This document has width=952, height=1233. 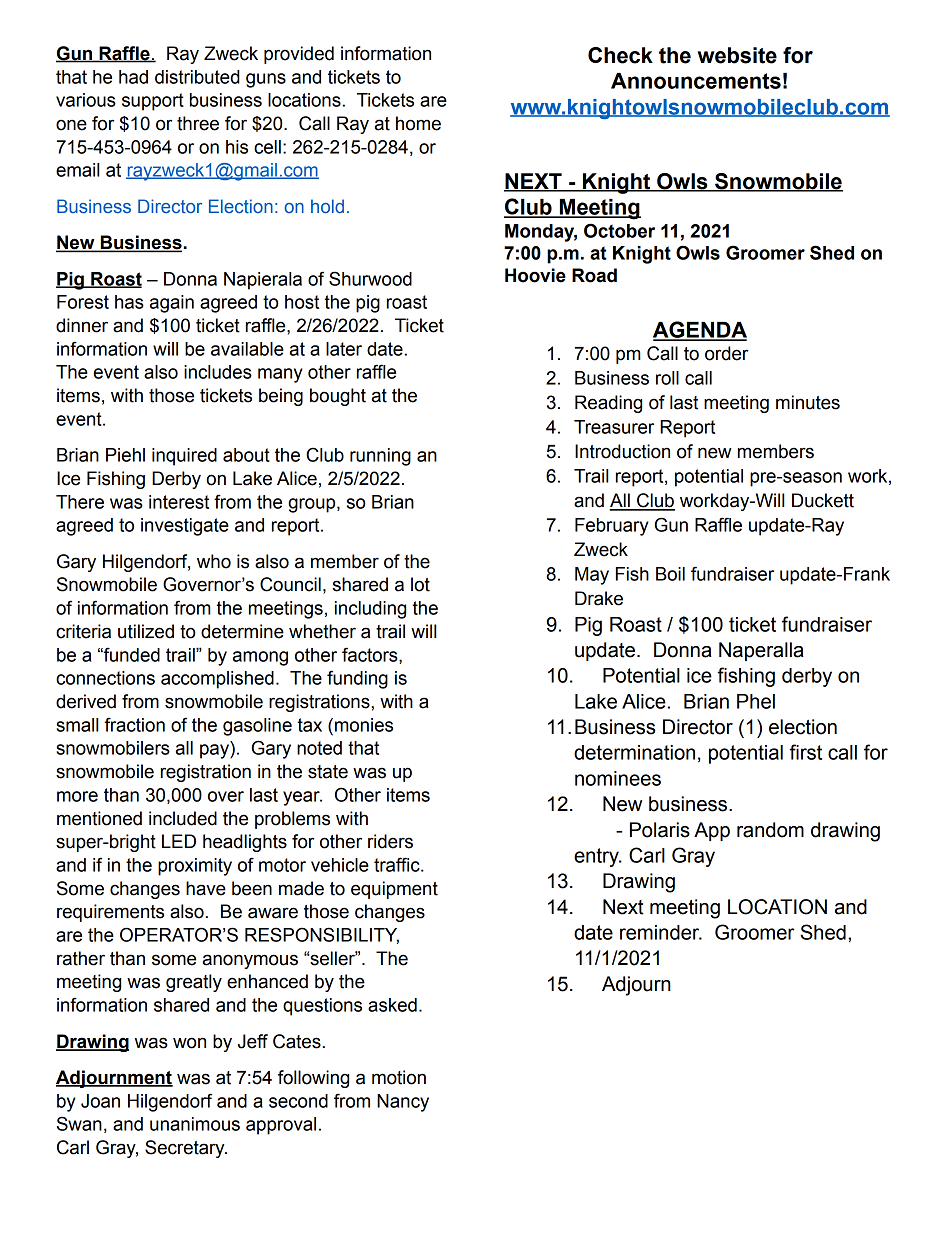 I want to click on equipment, so click(x=394, y=890).
